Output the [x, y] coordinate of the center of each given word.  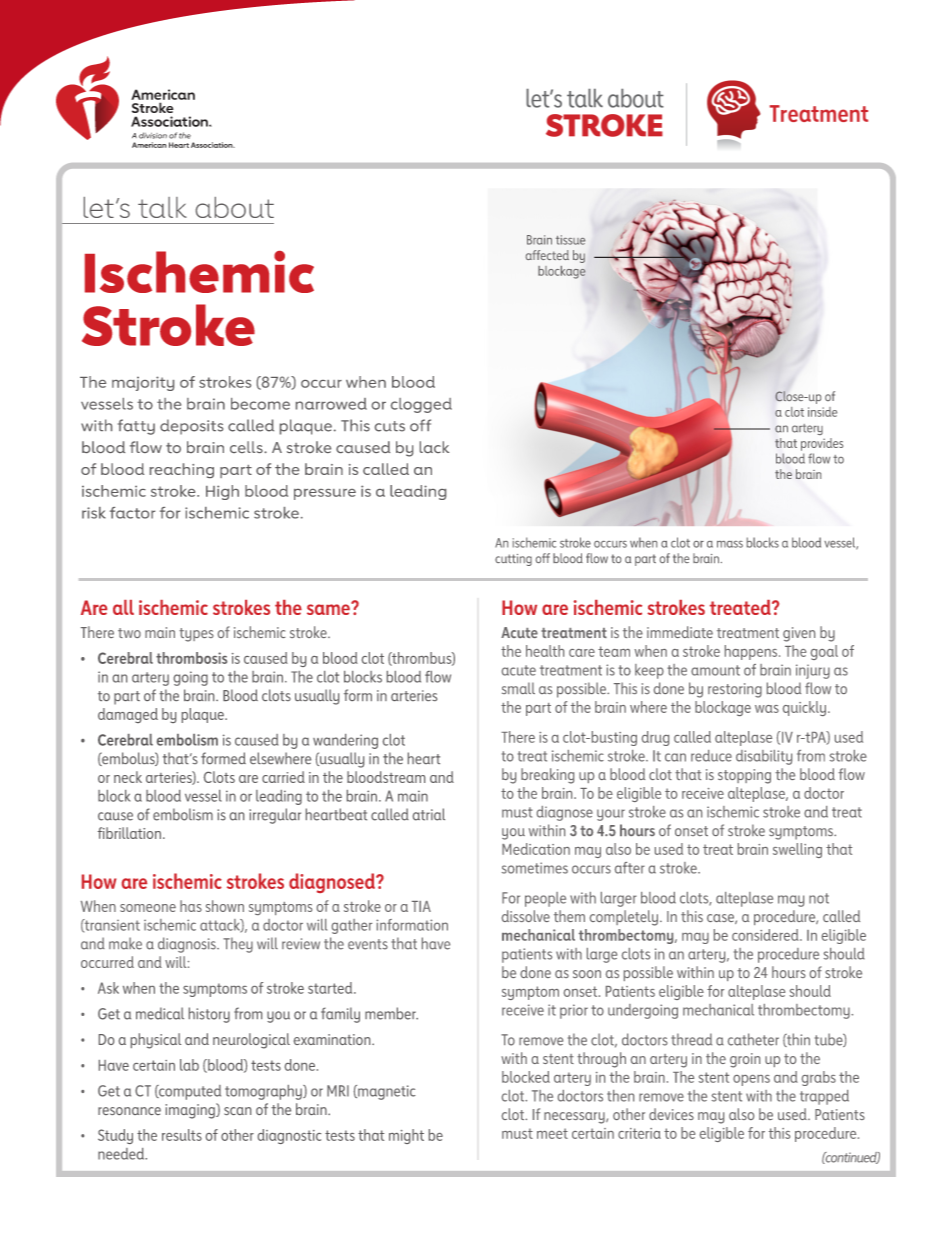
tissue [570, 240]
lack [434, 447]
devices [671, 1114]
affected [547, 255]
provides [822, 444]
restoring [735, 690]
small [518, 688]
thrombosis [191, 658]
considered [766, 935]
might [406, 1136]
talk [162, 207]
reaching [182, 470]
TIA [421, 906]
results [182, 1135]
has [191, 906]
